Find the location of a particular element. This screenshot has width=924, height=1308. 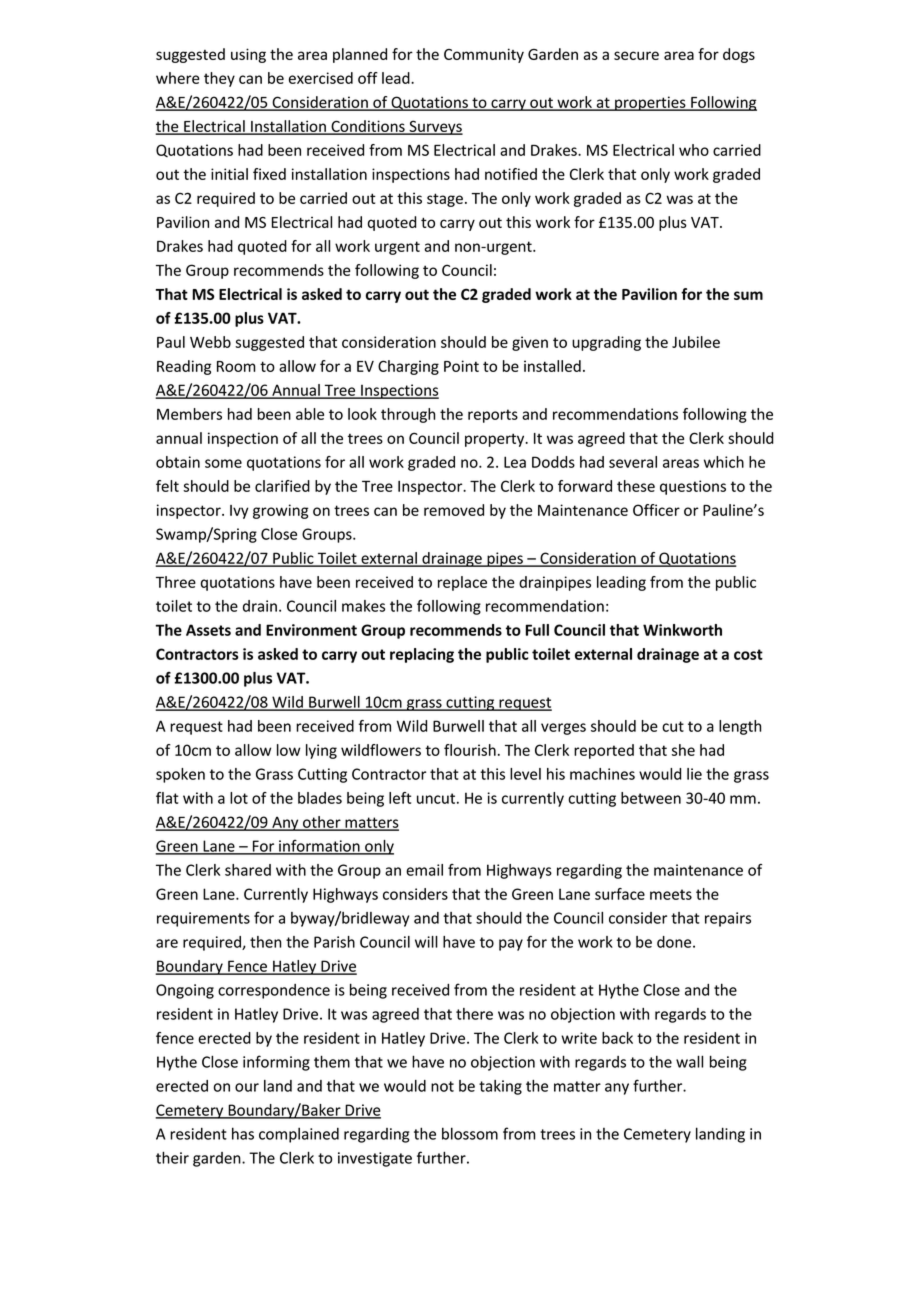

Assets is located at coordinates (208, 630).
